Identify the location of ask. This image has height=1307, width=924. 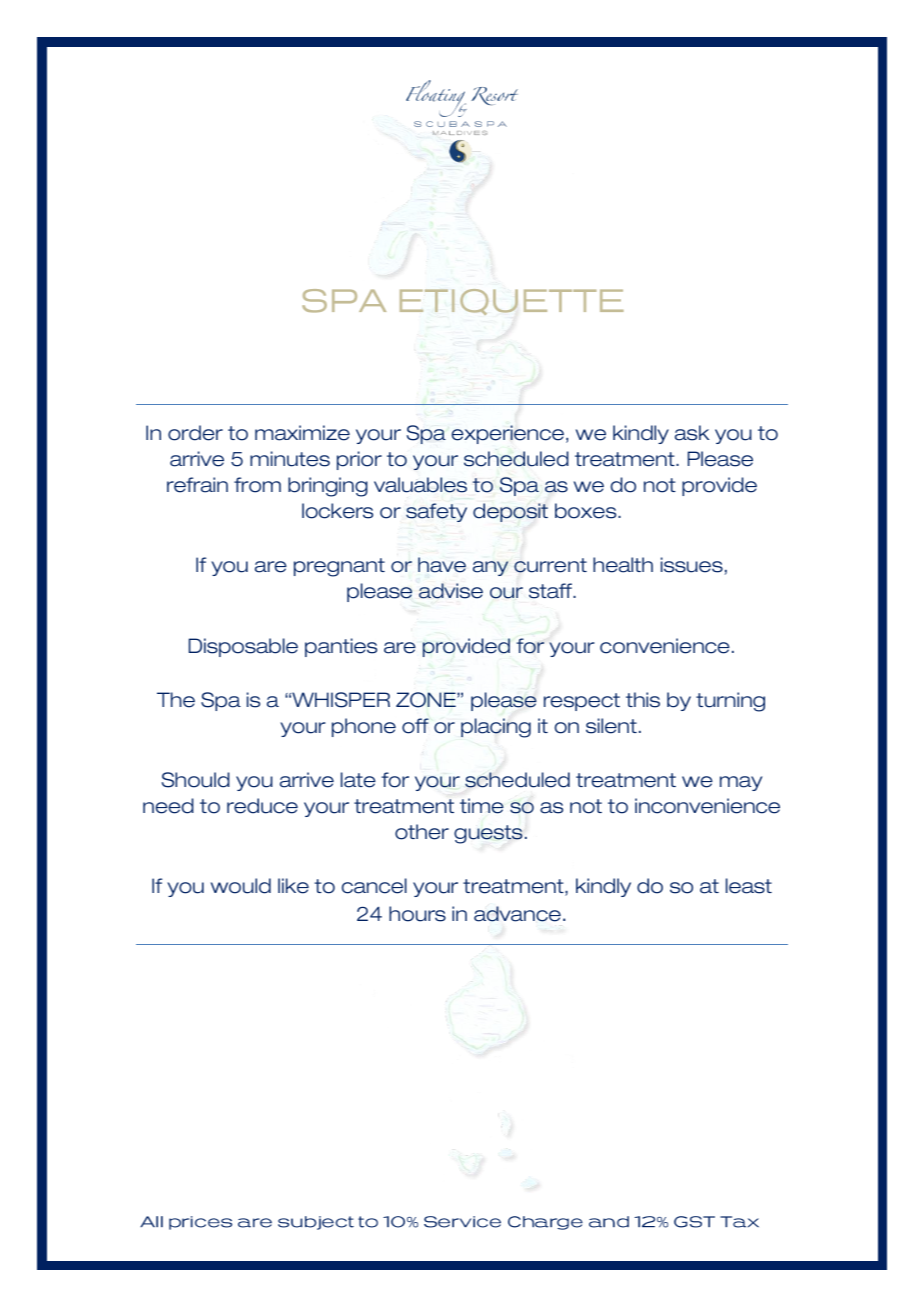
(692, 433).
